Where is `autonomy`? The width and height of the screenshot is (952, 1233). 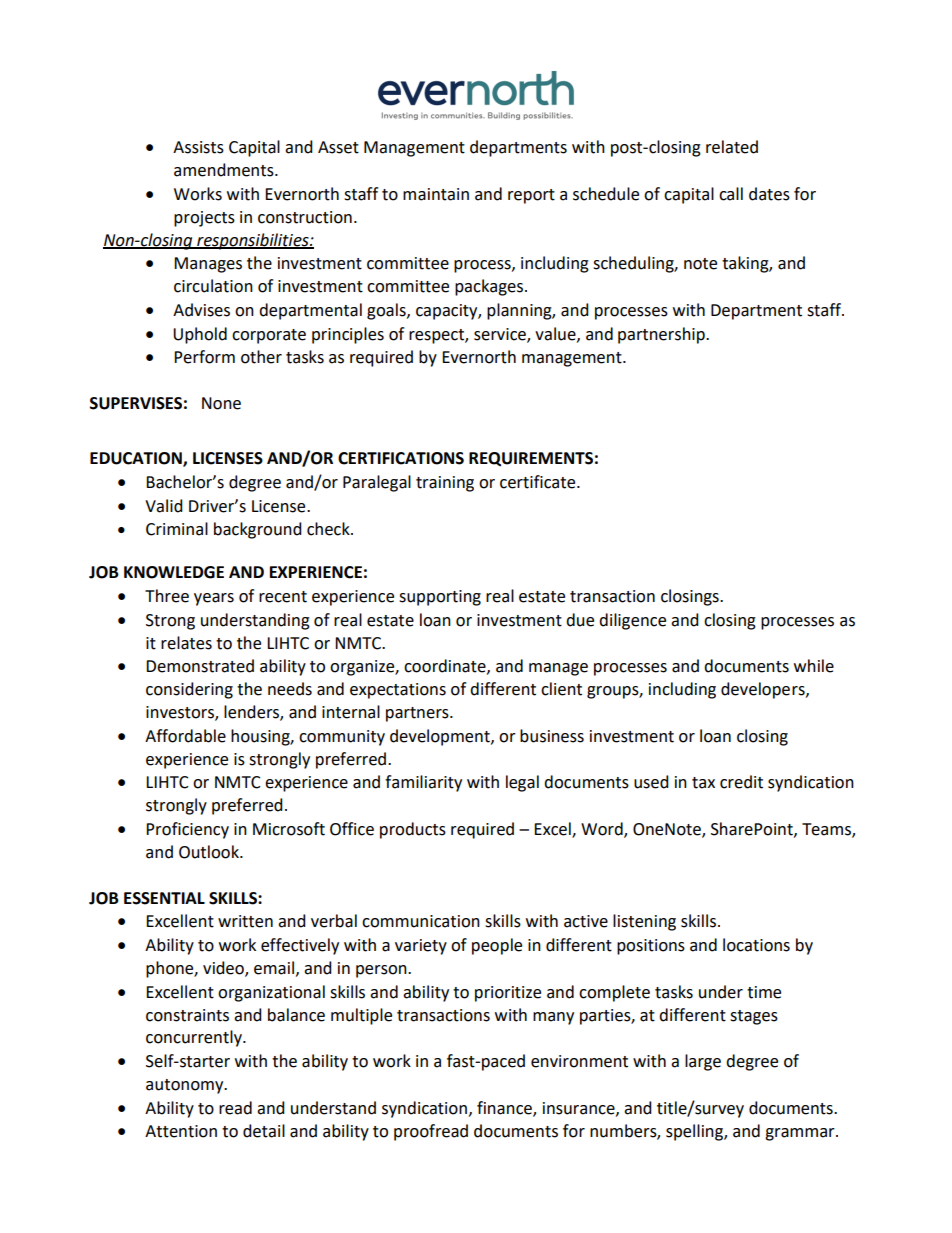
autonomy is located at coordinates (186, 1086).
